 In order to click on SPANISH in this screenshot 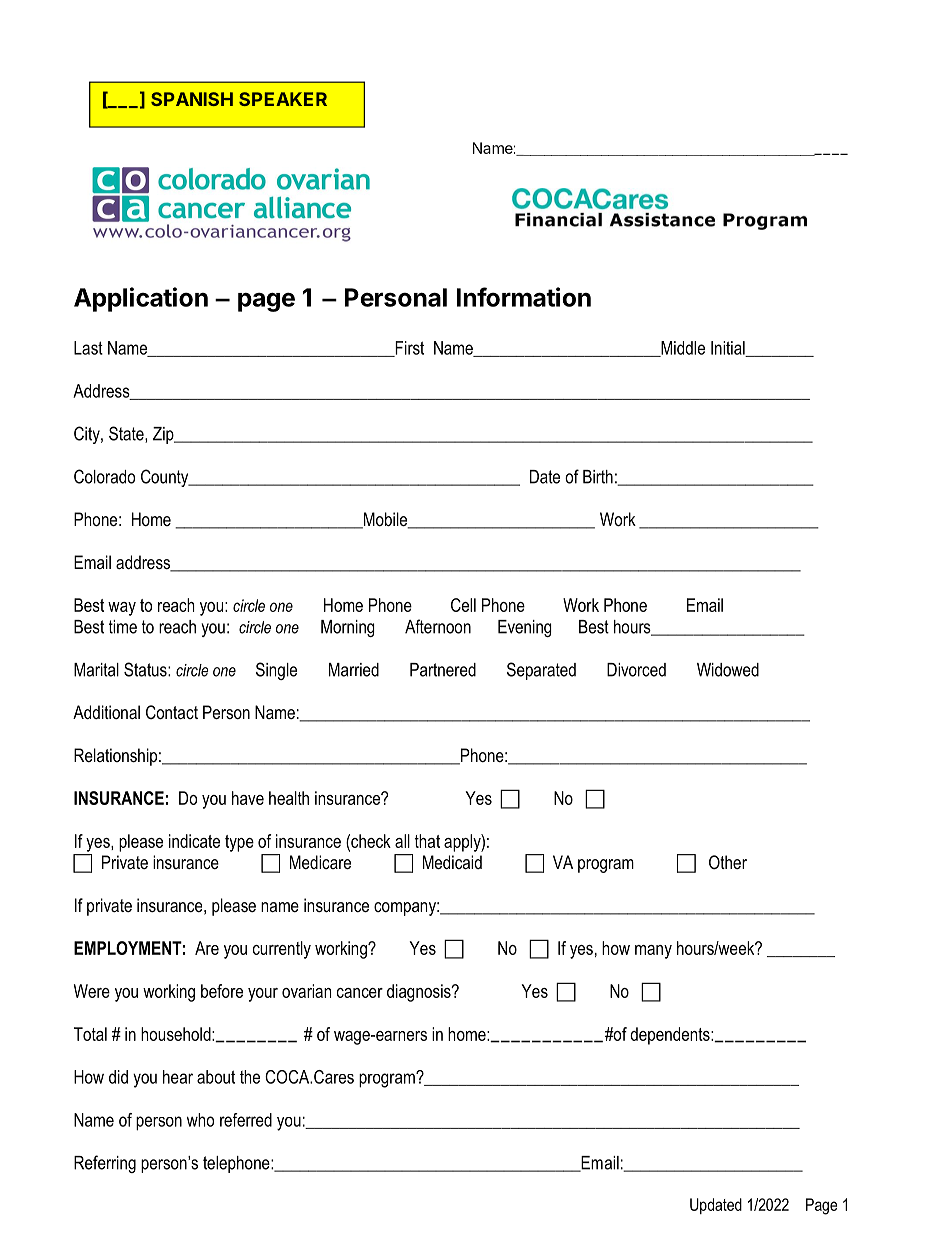, I will do `click(192, 99)`.
